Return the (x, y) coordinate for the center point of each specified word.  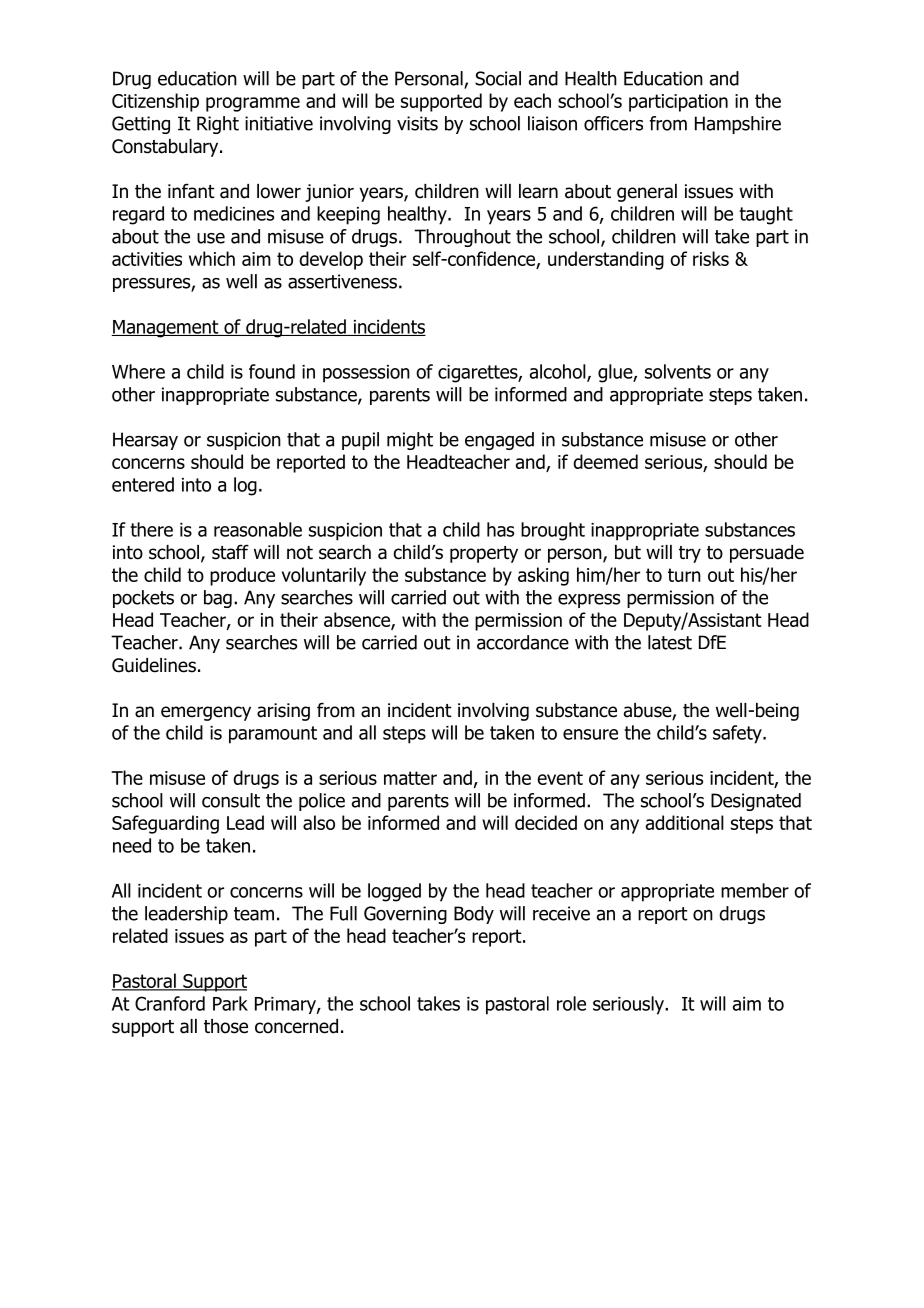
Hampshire (738, 125)
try (690, 554)
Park (230, 1003)
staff (230, 552)
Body (474, 915)
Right (218, 125)
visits (417, 123)
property (484, 554)
